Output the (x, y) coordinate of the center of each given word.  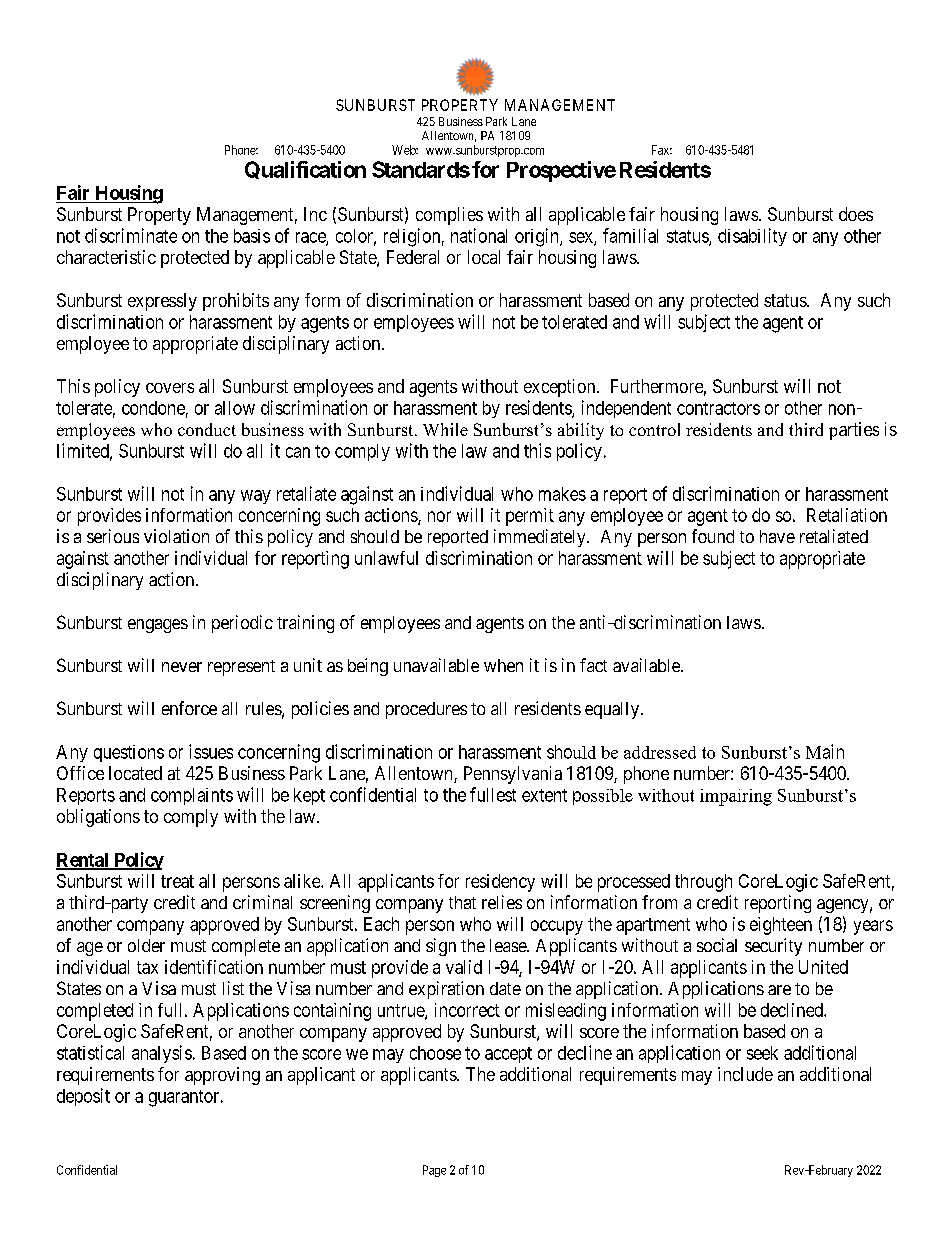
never (182, 667)
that (462, 902)
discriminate (131, 235)
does (856, 214)
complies (449, 216)
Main (825, 751)
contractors (718, 408)
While (445, 429)
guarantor (185, 1098)
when (503, 665)
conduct (207, 429)
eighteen (781, 926)
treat (177, 881)
